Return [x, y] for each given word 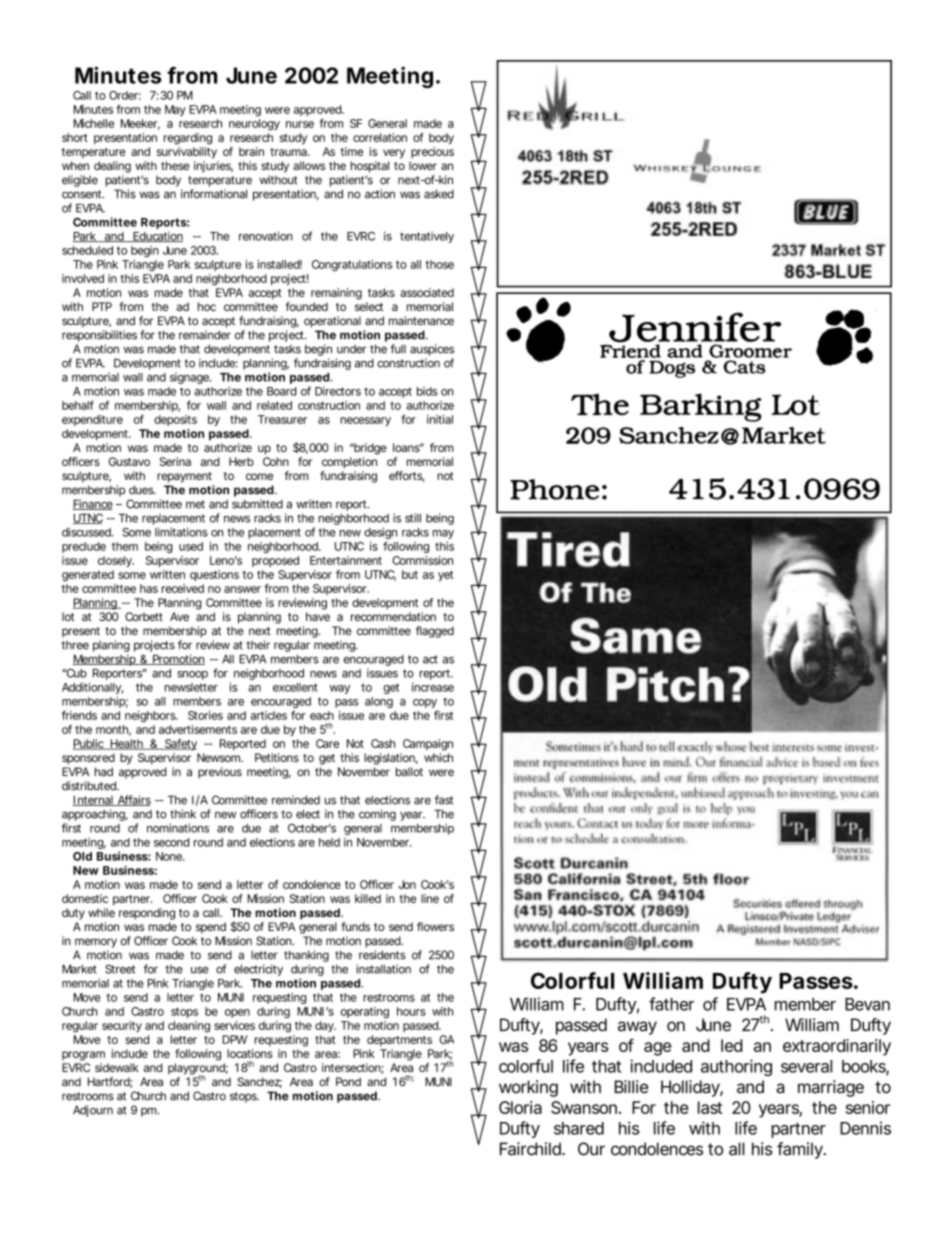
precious [432, 152]
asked [439, 194]
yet [445, 576]
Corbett [144, 616]
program [83, 1056]
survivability [187, 153]
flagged [435, 632]
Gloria [520, 1107]
